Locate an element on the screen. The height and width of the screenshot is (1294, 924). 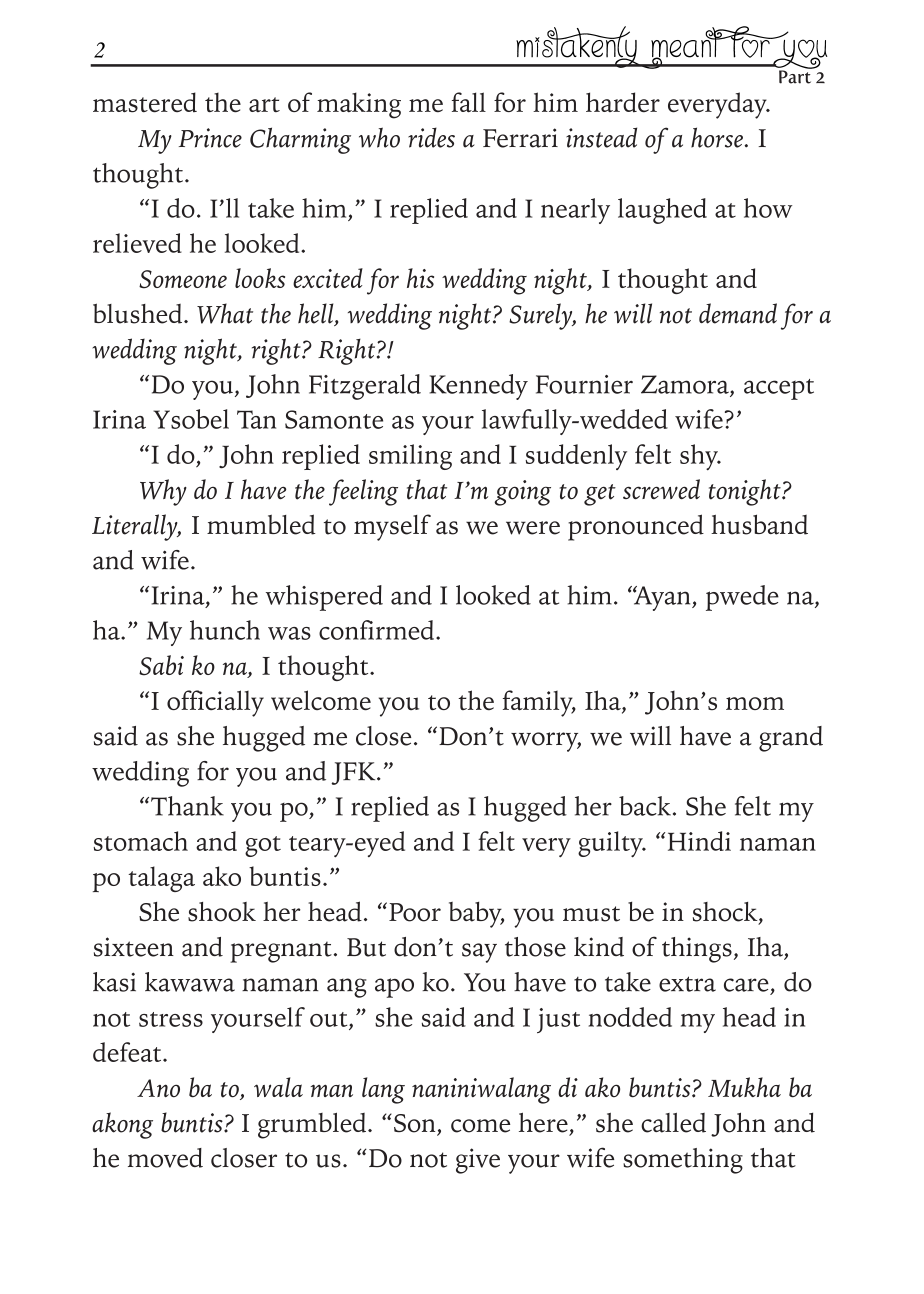
Thank is located at coordinates (187, 806).
